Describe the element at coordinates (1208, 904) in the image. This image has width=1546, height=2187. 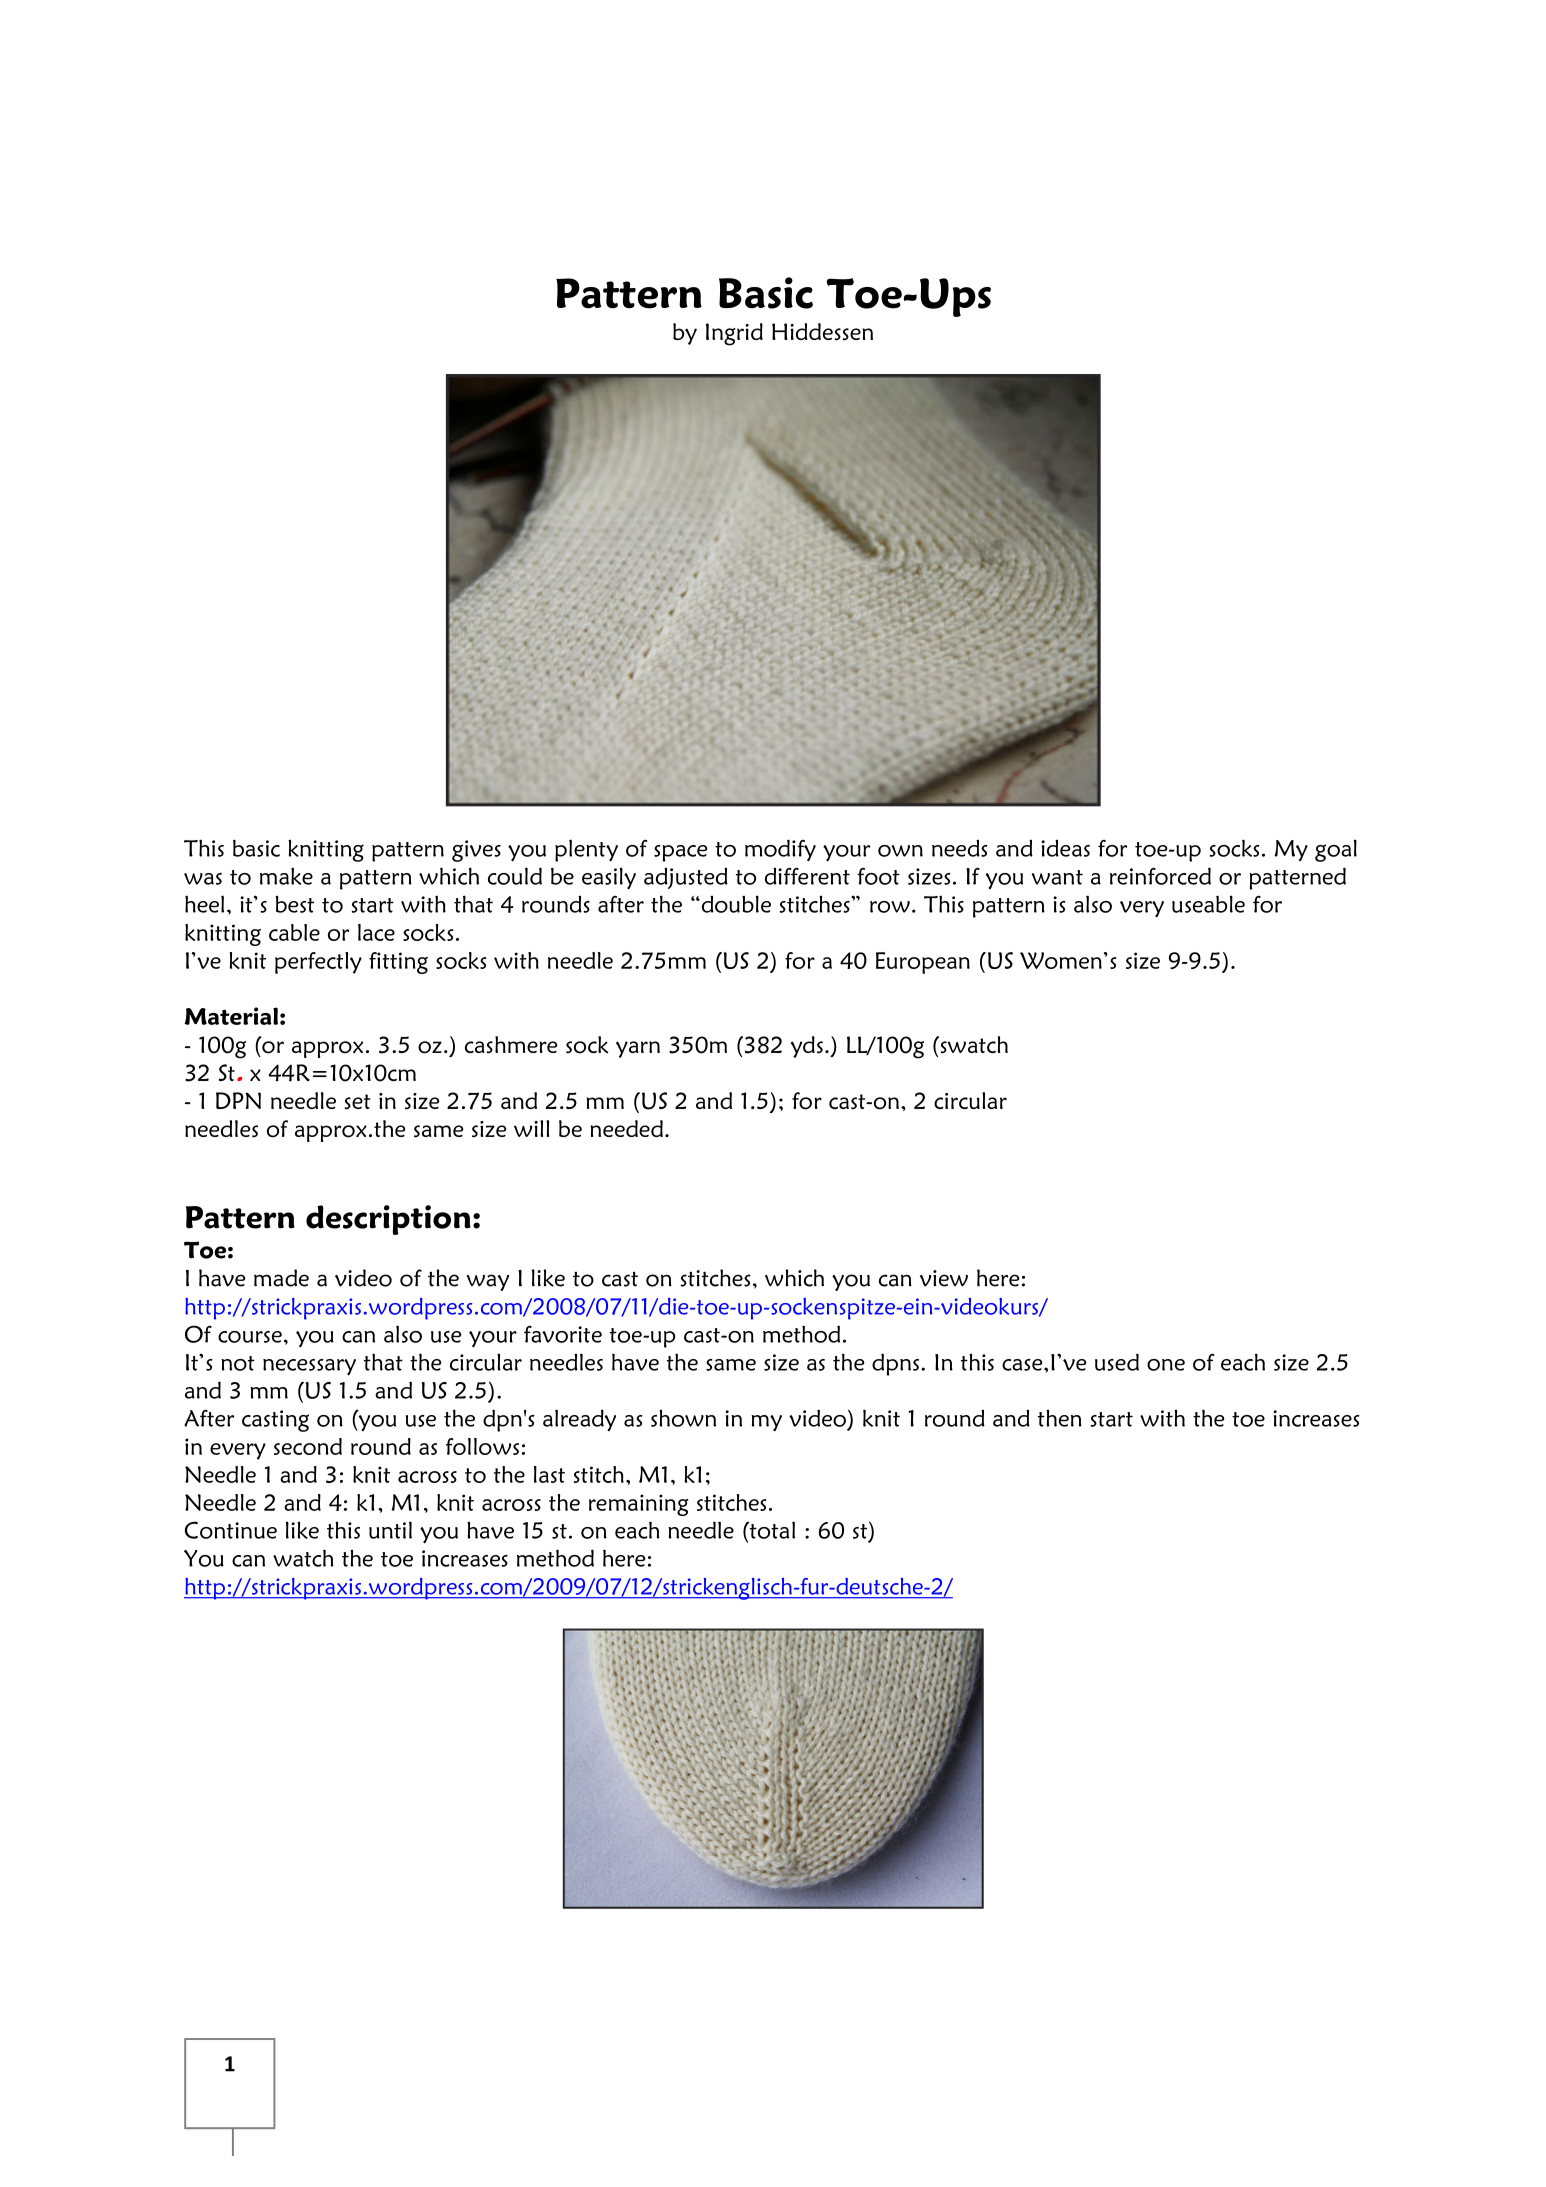
I see `useable` at that location.
